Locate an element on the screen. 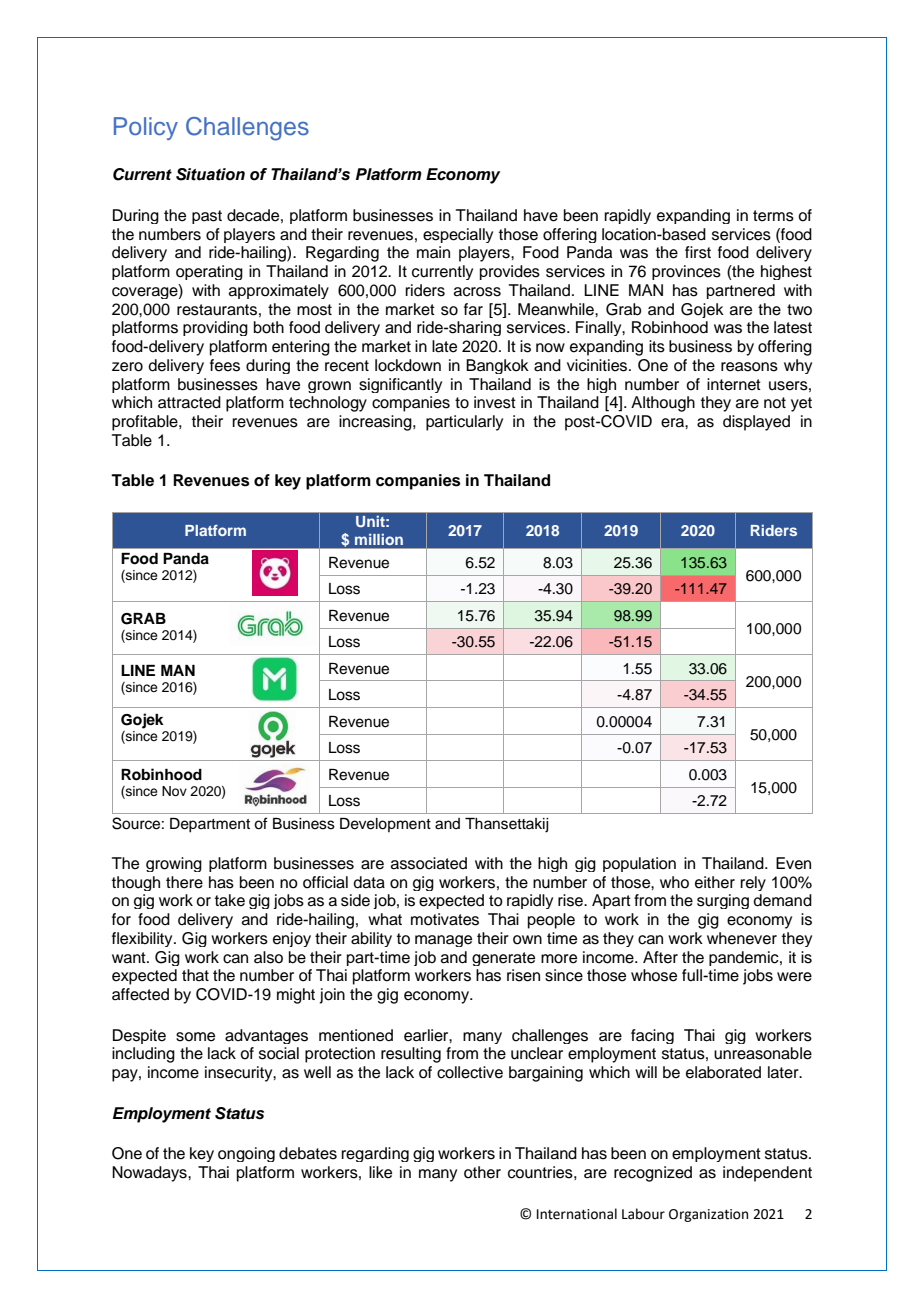 The height and width of the screenshot is (1308, 924). ongoing is located at coordinates (246, 1154).
